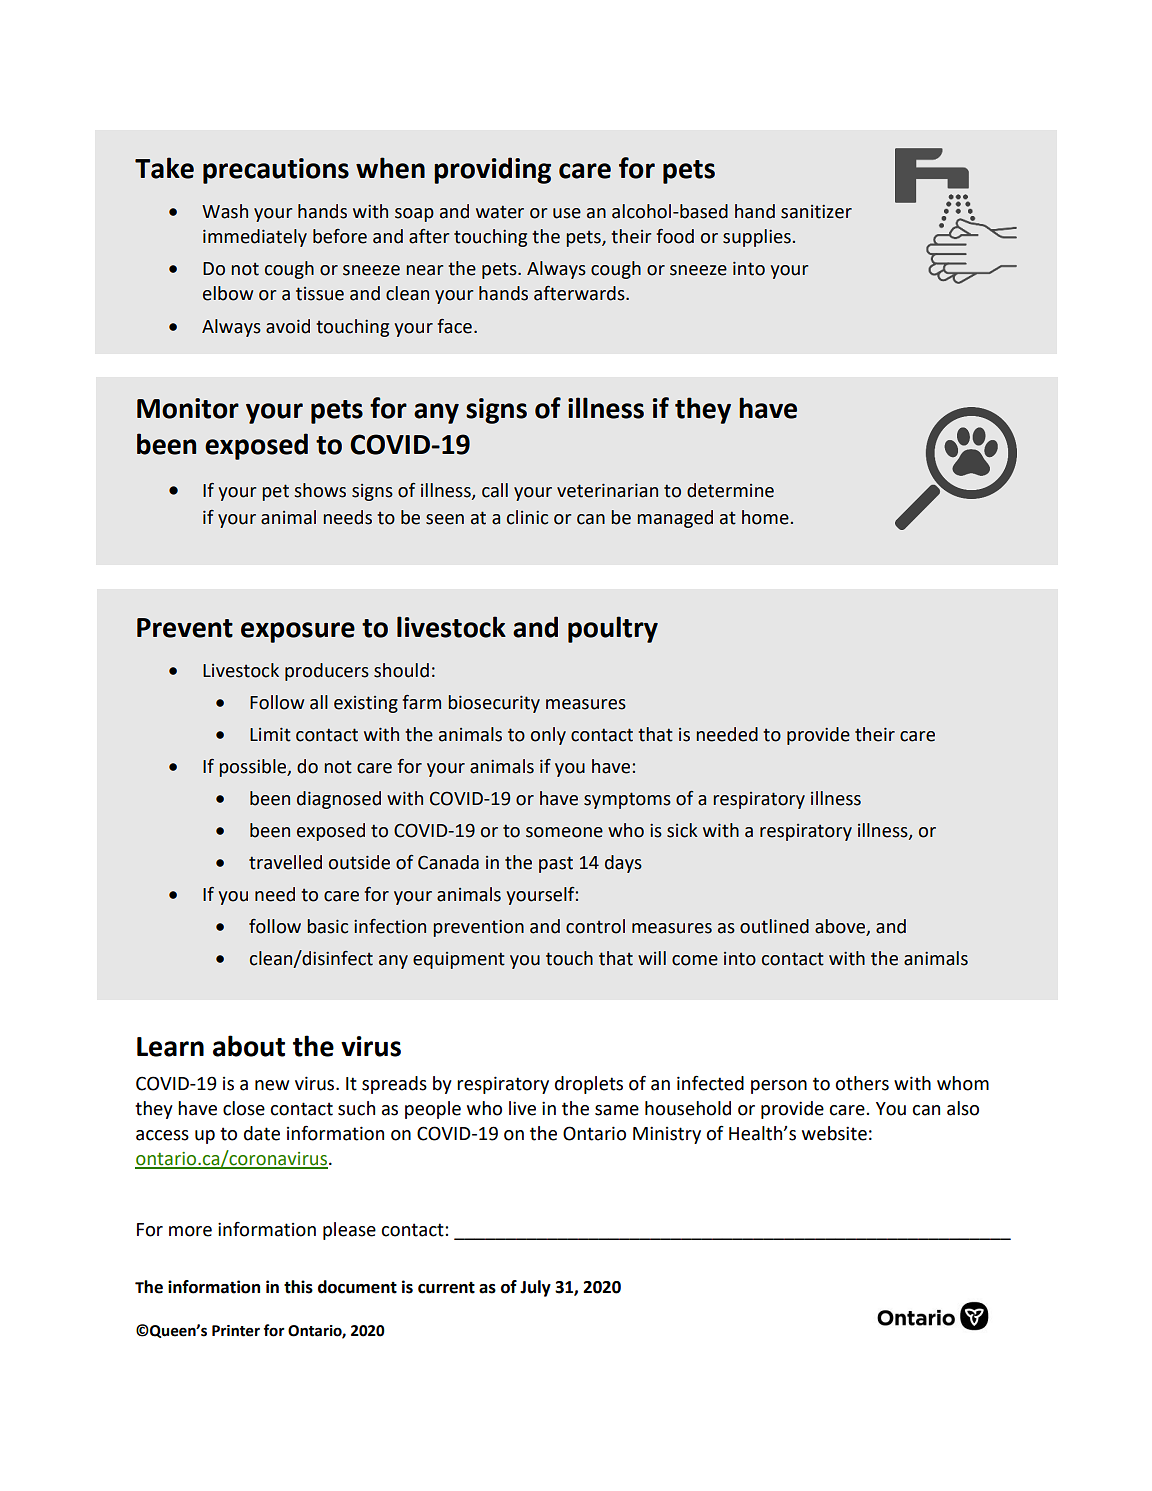  What do you see at coordinates (816, 211) in the page?
I see `sanitizer` at bounding box center [816, 211].
